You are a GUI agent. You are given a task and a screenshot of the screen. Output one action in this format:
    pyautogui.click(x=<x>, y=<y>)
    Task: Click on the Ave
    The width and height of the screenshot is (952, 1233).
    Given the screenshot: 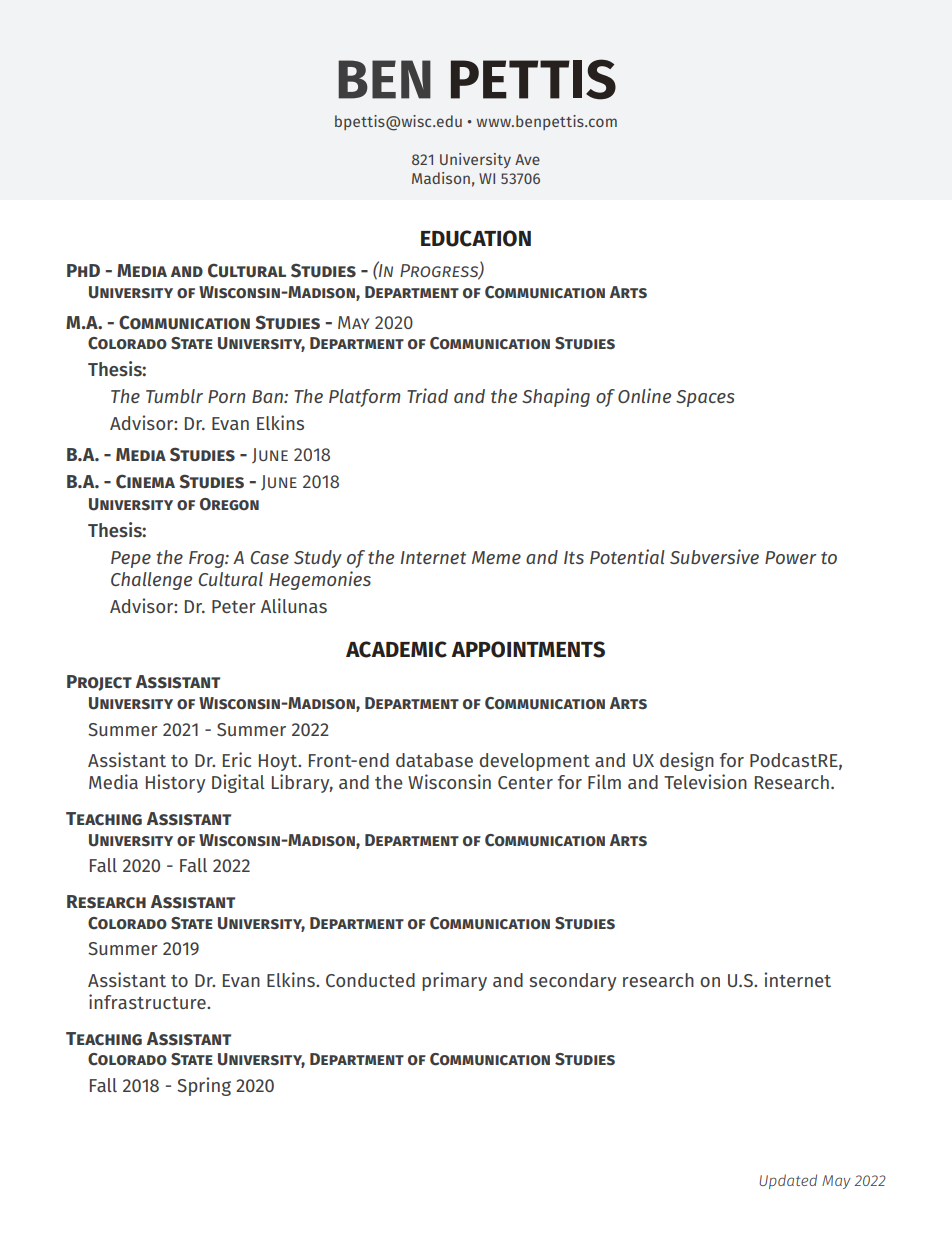 What is the action you would take?
    pyautogui.click(x=527, y=159)
